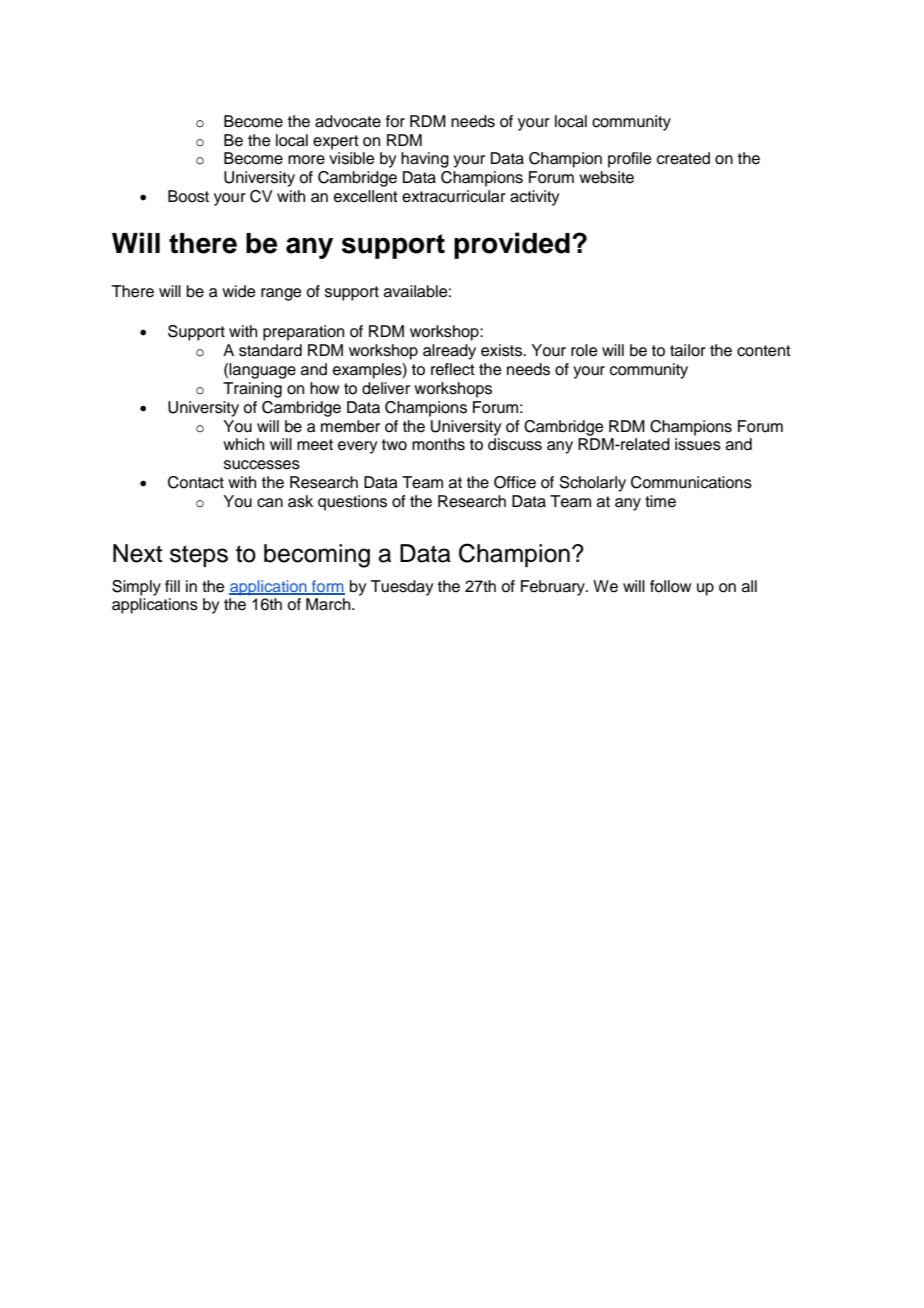 The height and width of the image is (1308, 924). Describe the element at coordinates (425, 160) in the image. I see `having` at that location.
